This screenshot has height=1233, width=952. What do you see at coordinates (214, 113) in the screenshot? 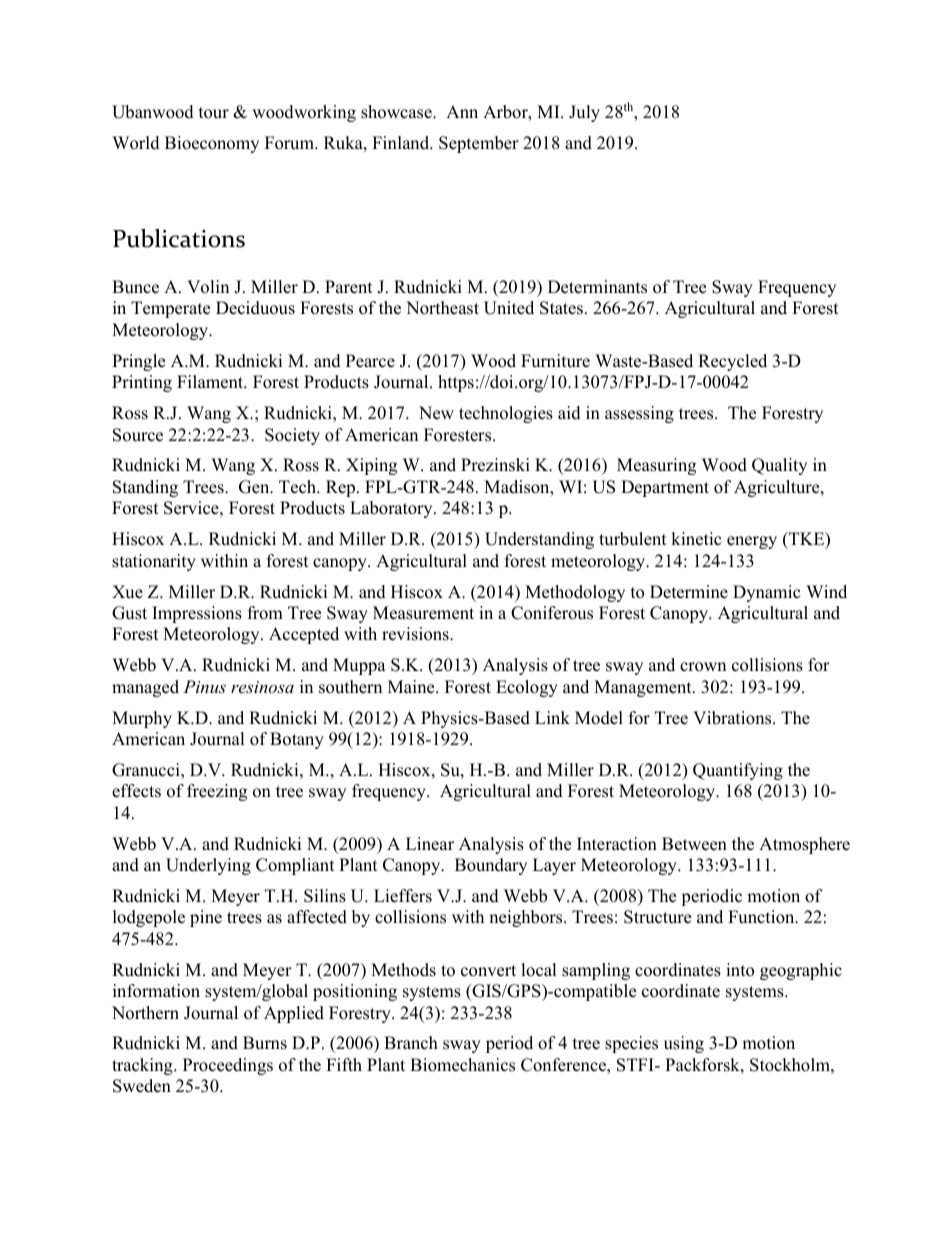
I see `tour` at bounding box center [214, 113].
